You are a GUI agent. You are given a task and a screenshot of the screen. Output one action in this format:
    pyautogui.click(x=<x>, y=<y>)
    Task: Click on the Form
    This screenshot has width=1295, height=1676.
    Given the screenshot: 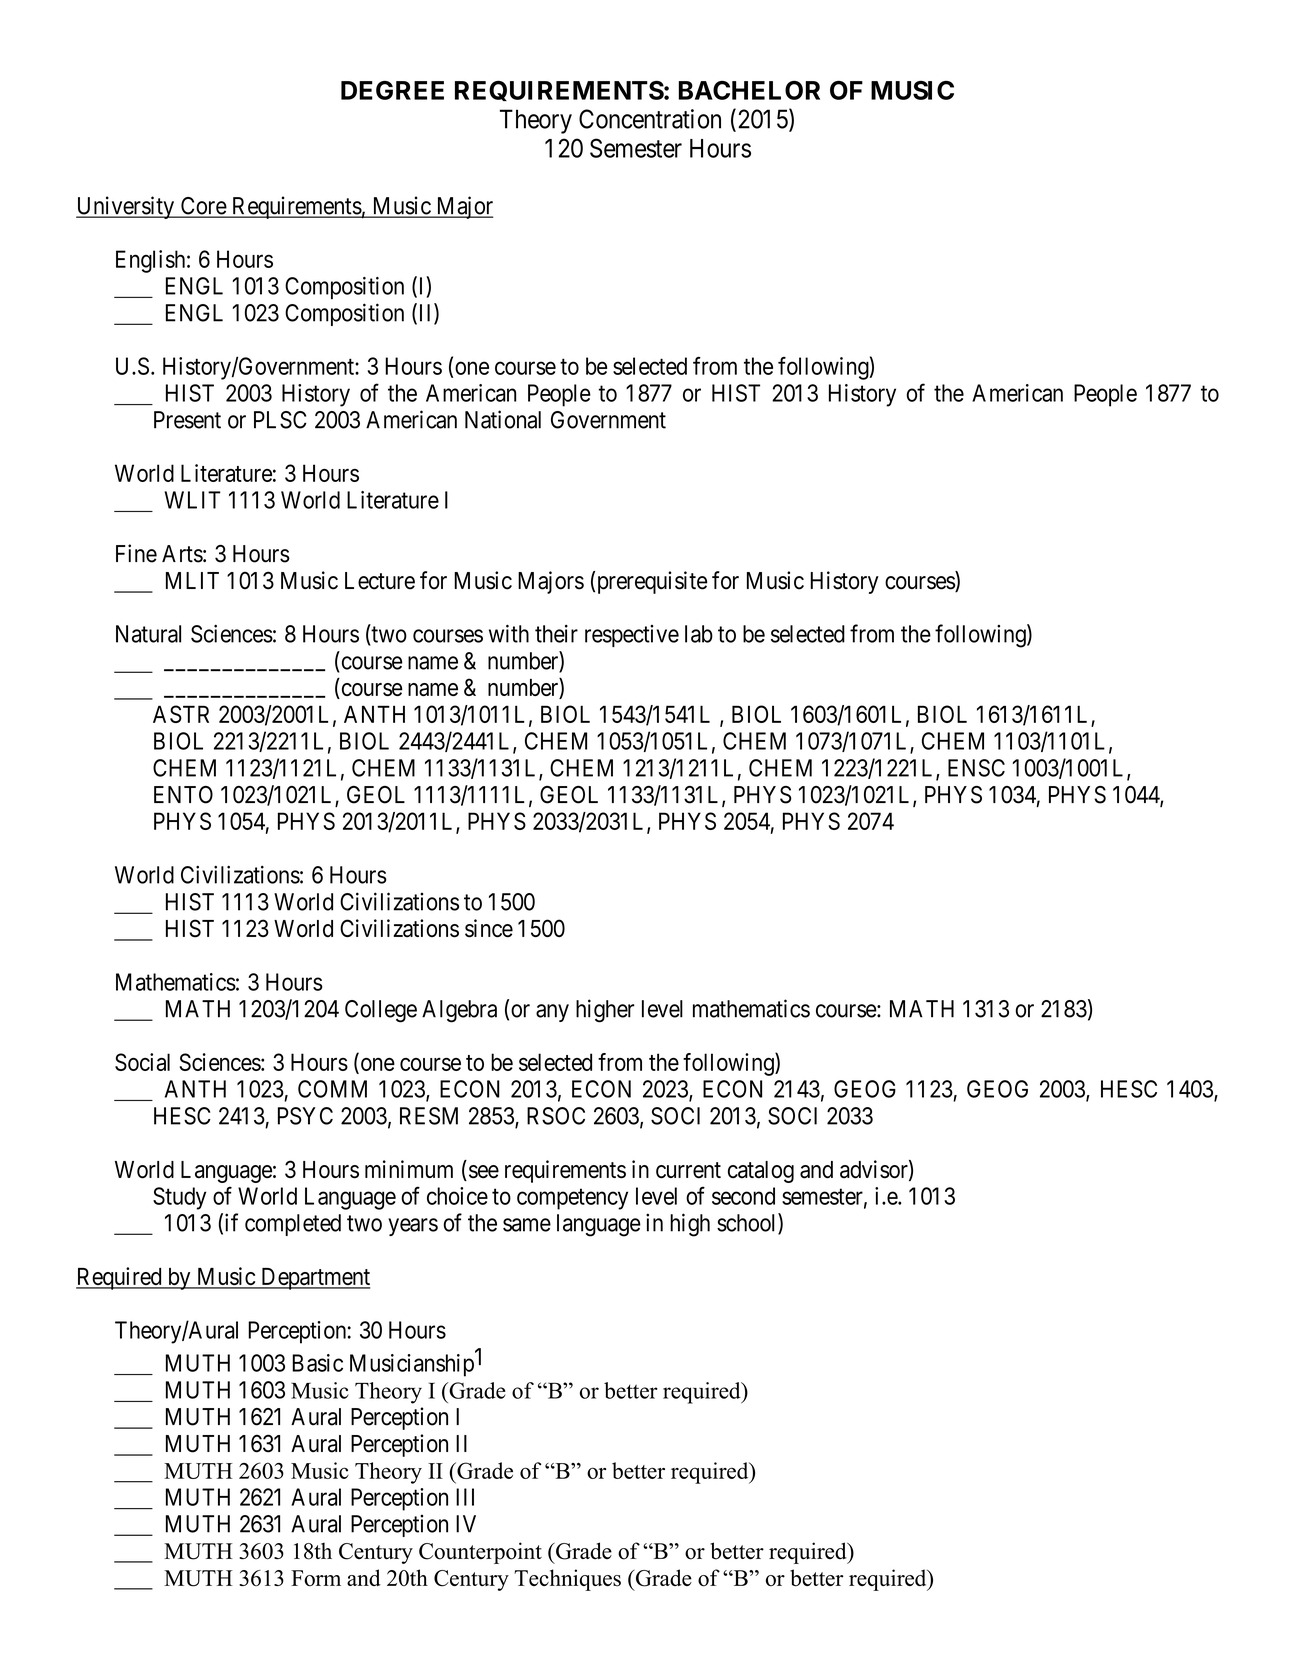 What is the action you would take?
    pyautogui.click(x=316, y=1578)
